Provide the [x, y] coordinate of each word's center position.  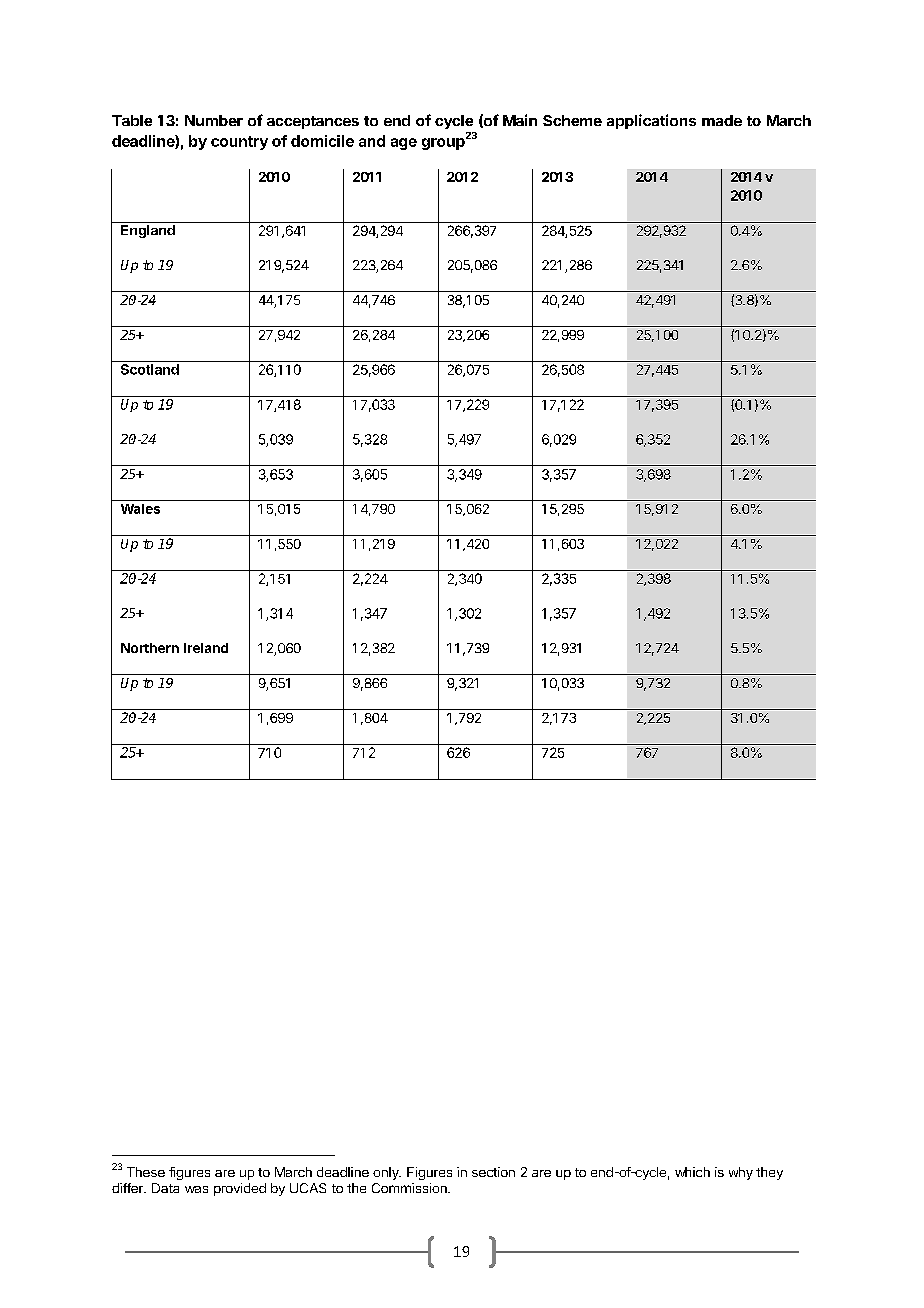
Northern [150, 648]
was [196, 1189]
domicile [322, 141]
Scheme [572, 120]
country [239, 143]
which [692, 1172]
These [146, 1172]
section [493, 1172]
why [741, 1173]
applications [651, 121]
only [387, 1173]
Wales [140, 509]
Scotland [150, 369]
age [404, 144]
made [722, 120]
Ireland [206, 648]
